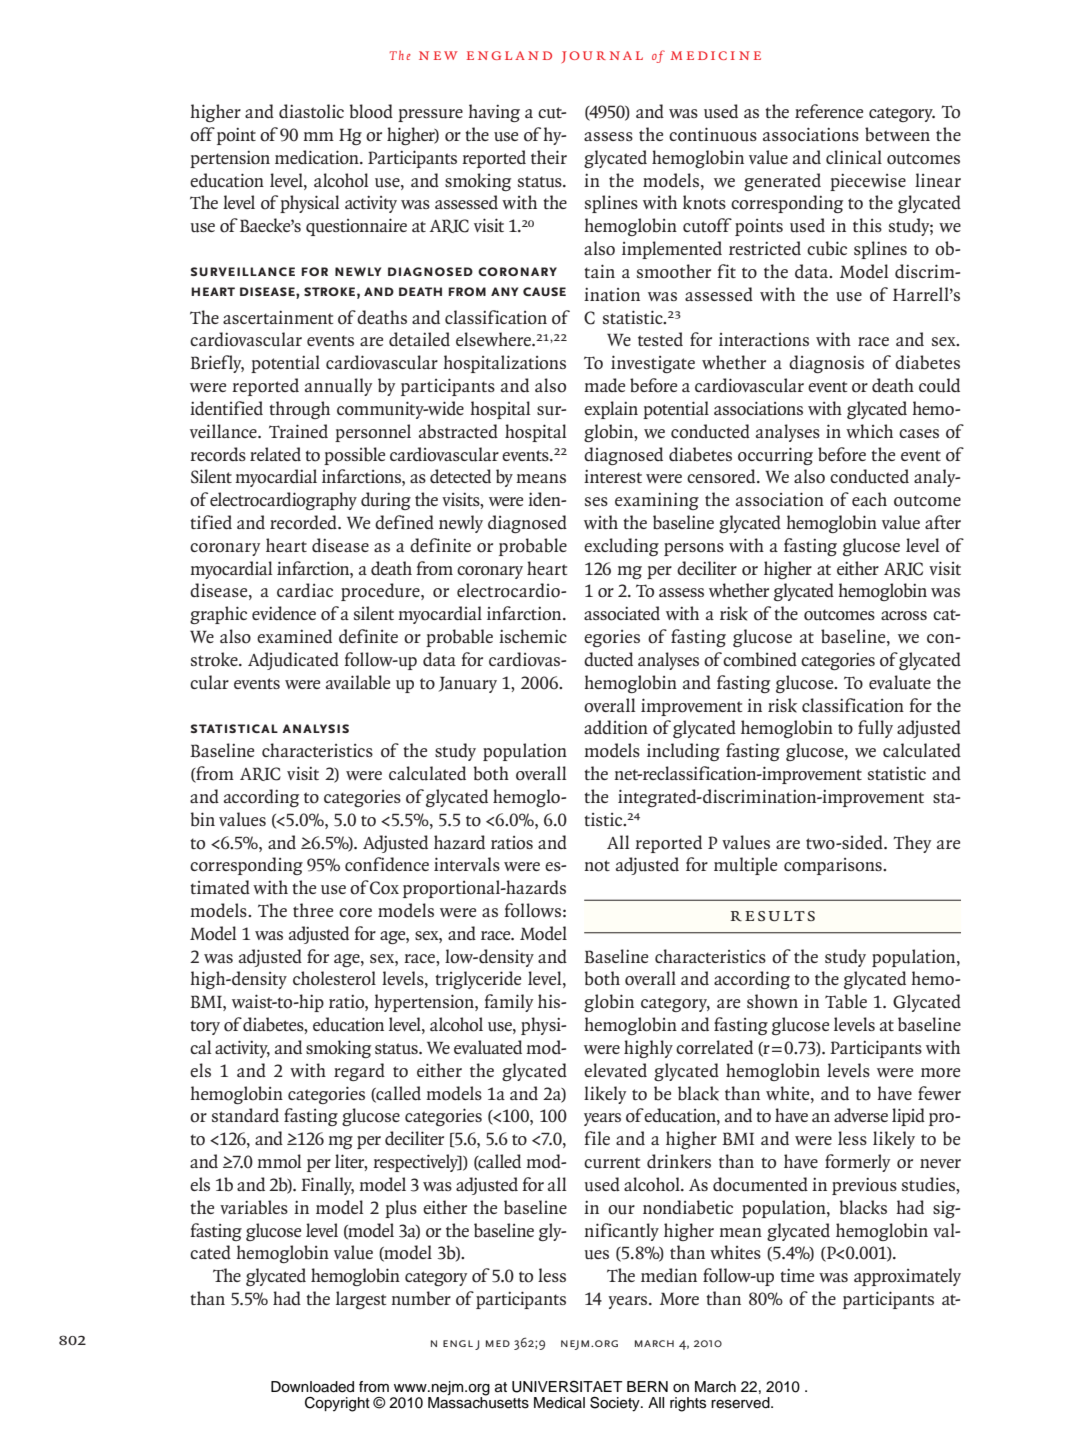 This screenshot has width=1079, height=1438. What do you see at coordinates (467, 864) in the screenshot?
I see `intervals` at bounding box center [467, 864].
